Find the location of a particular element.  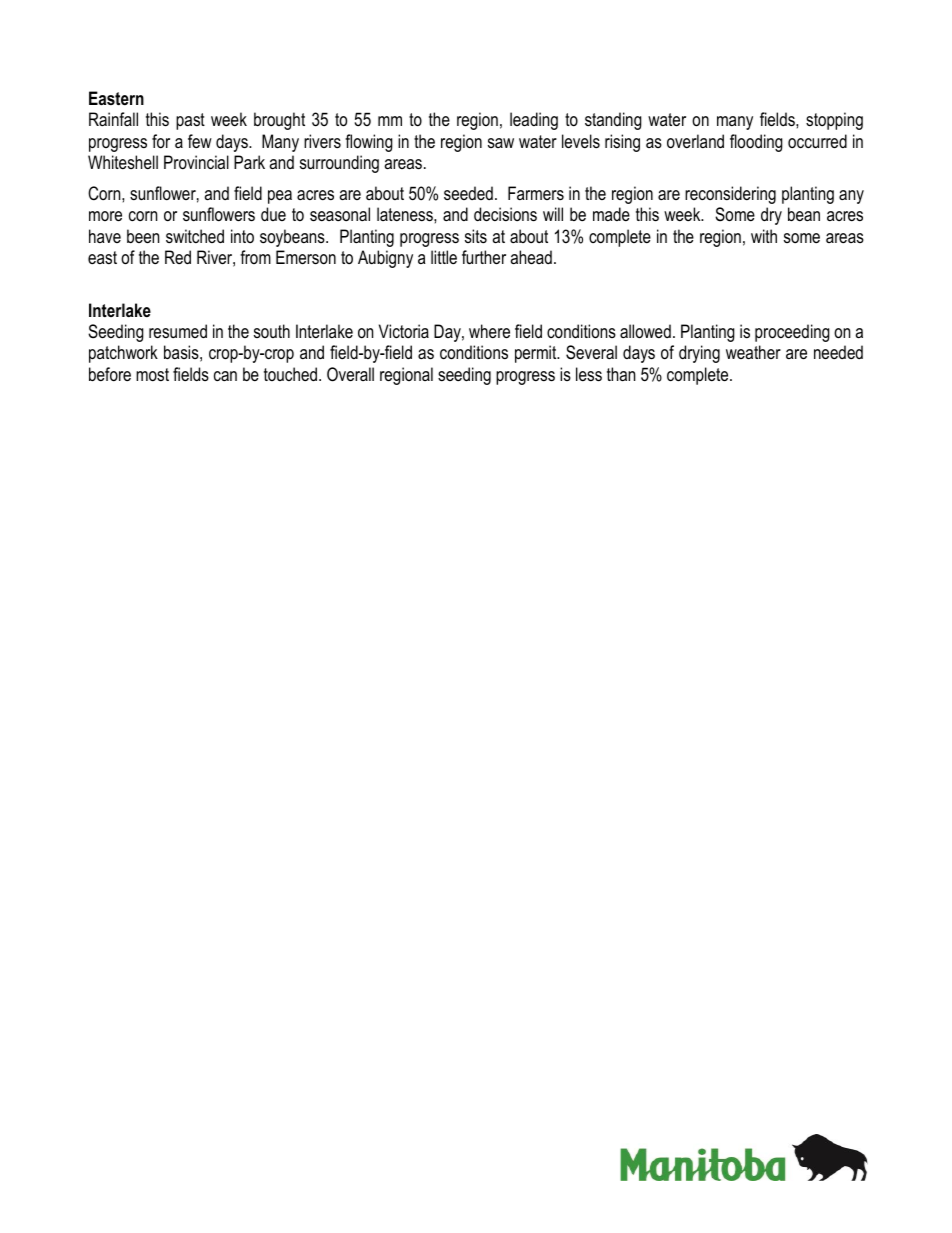

proceeding is located at coordinates (792, 333).
